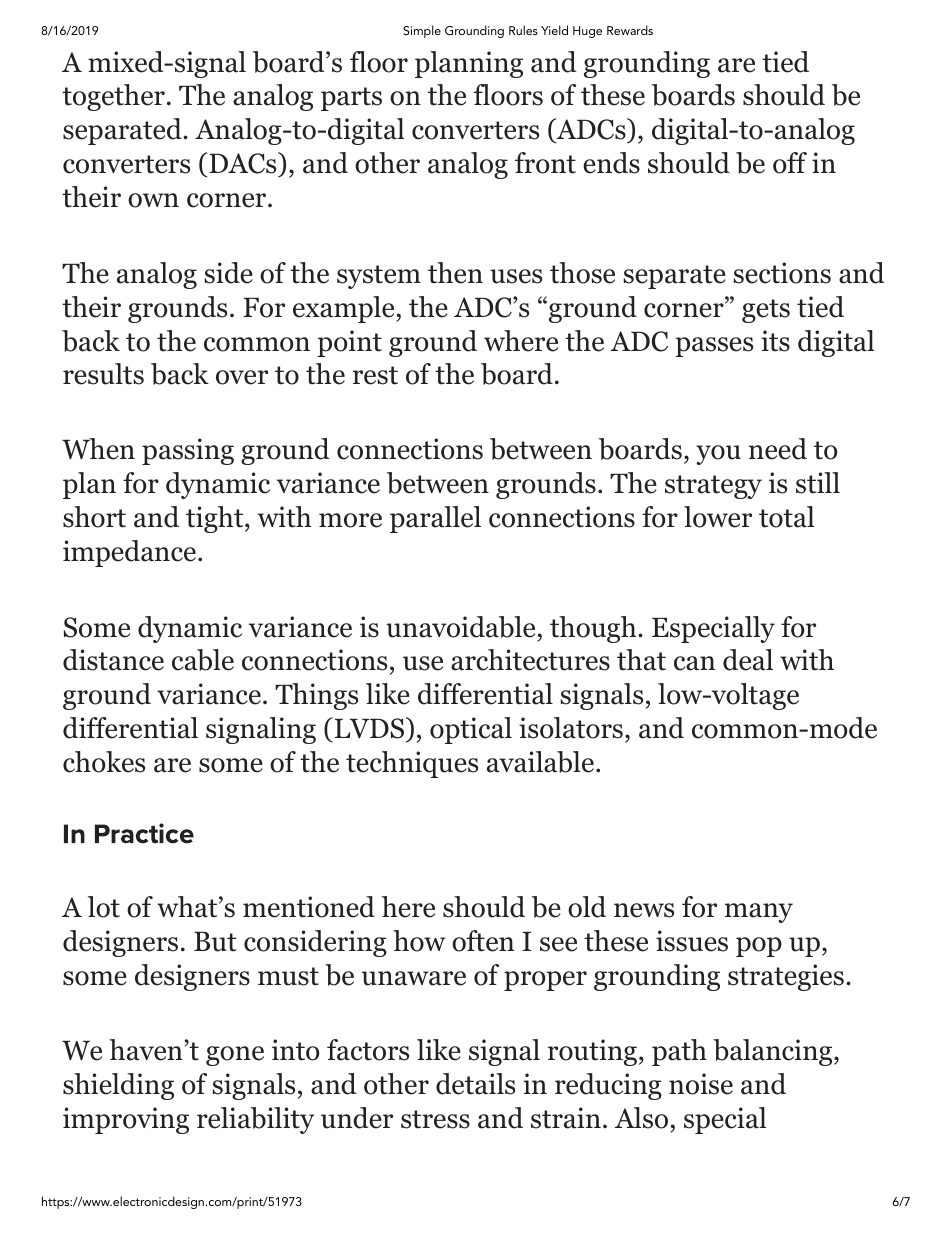 The height and width of the page is (1233, 952). I want to click on details, so click(475, 1084).
